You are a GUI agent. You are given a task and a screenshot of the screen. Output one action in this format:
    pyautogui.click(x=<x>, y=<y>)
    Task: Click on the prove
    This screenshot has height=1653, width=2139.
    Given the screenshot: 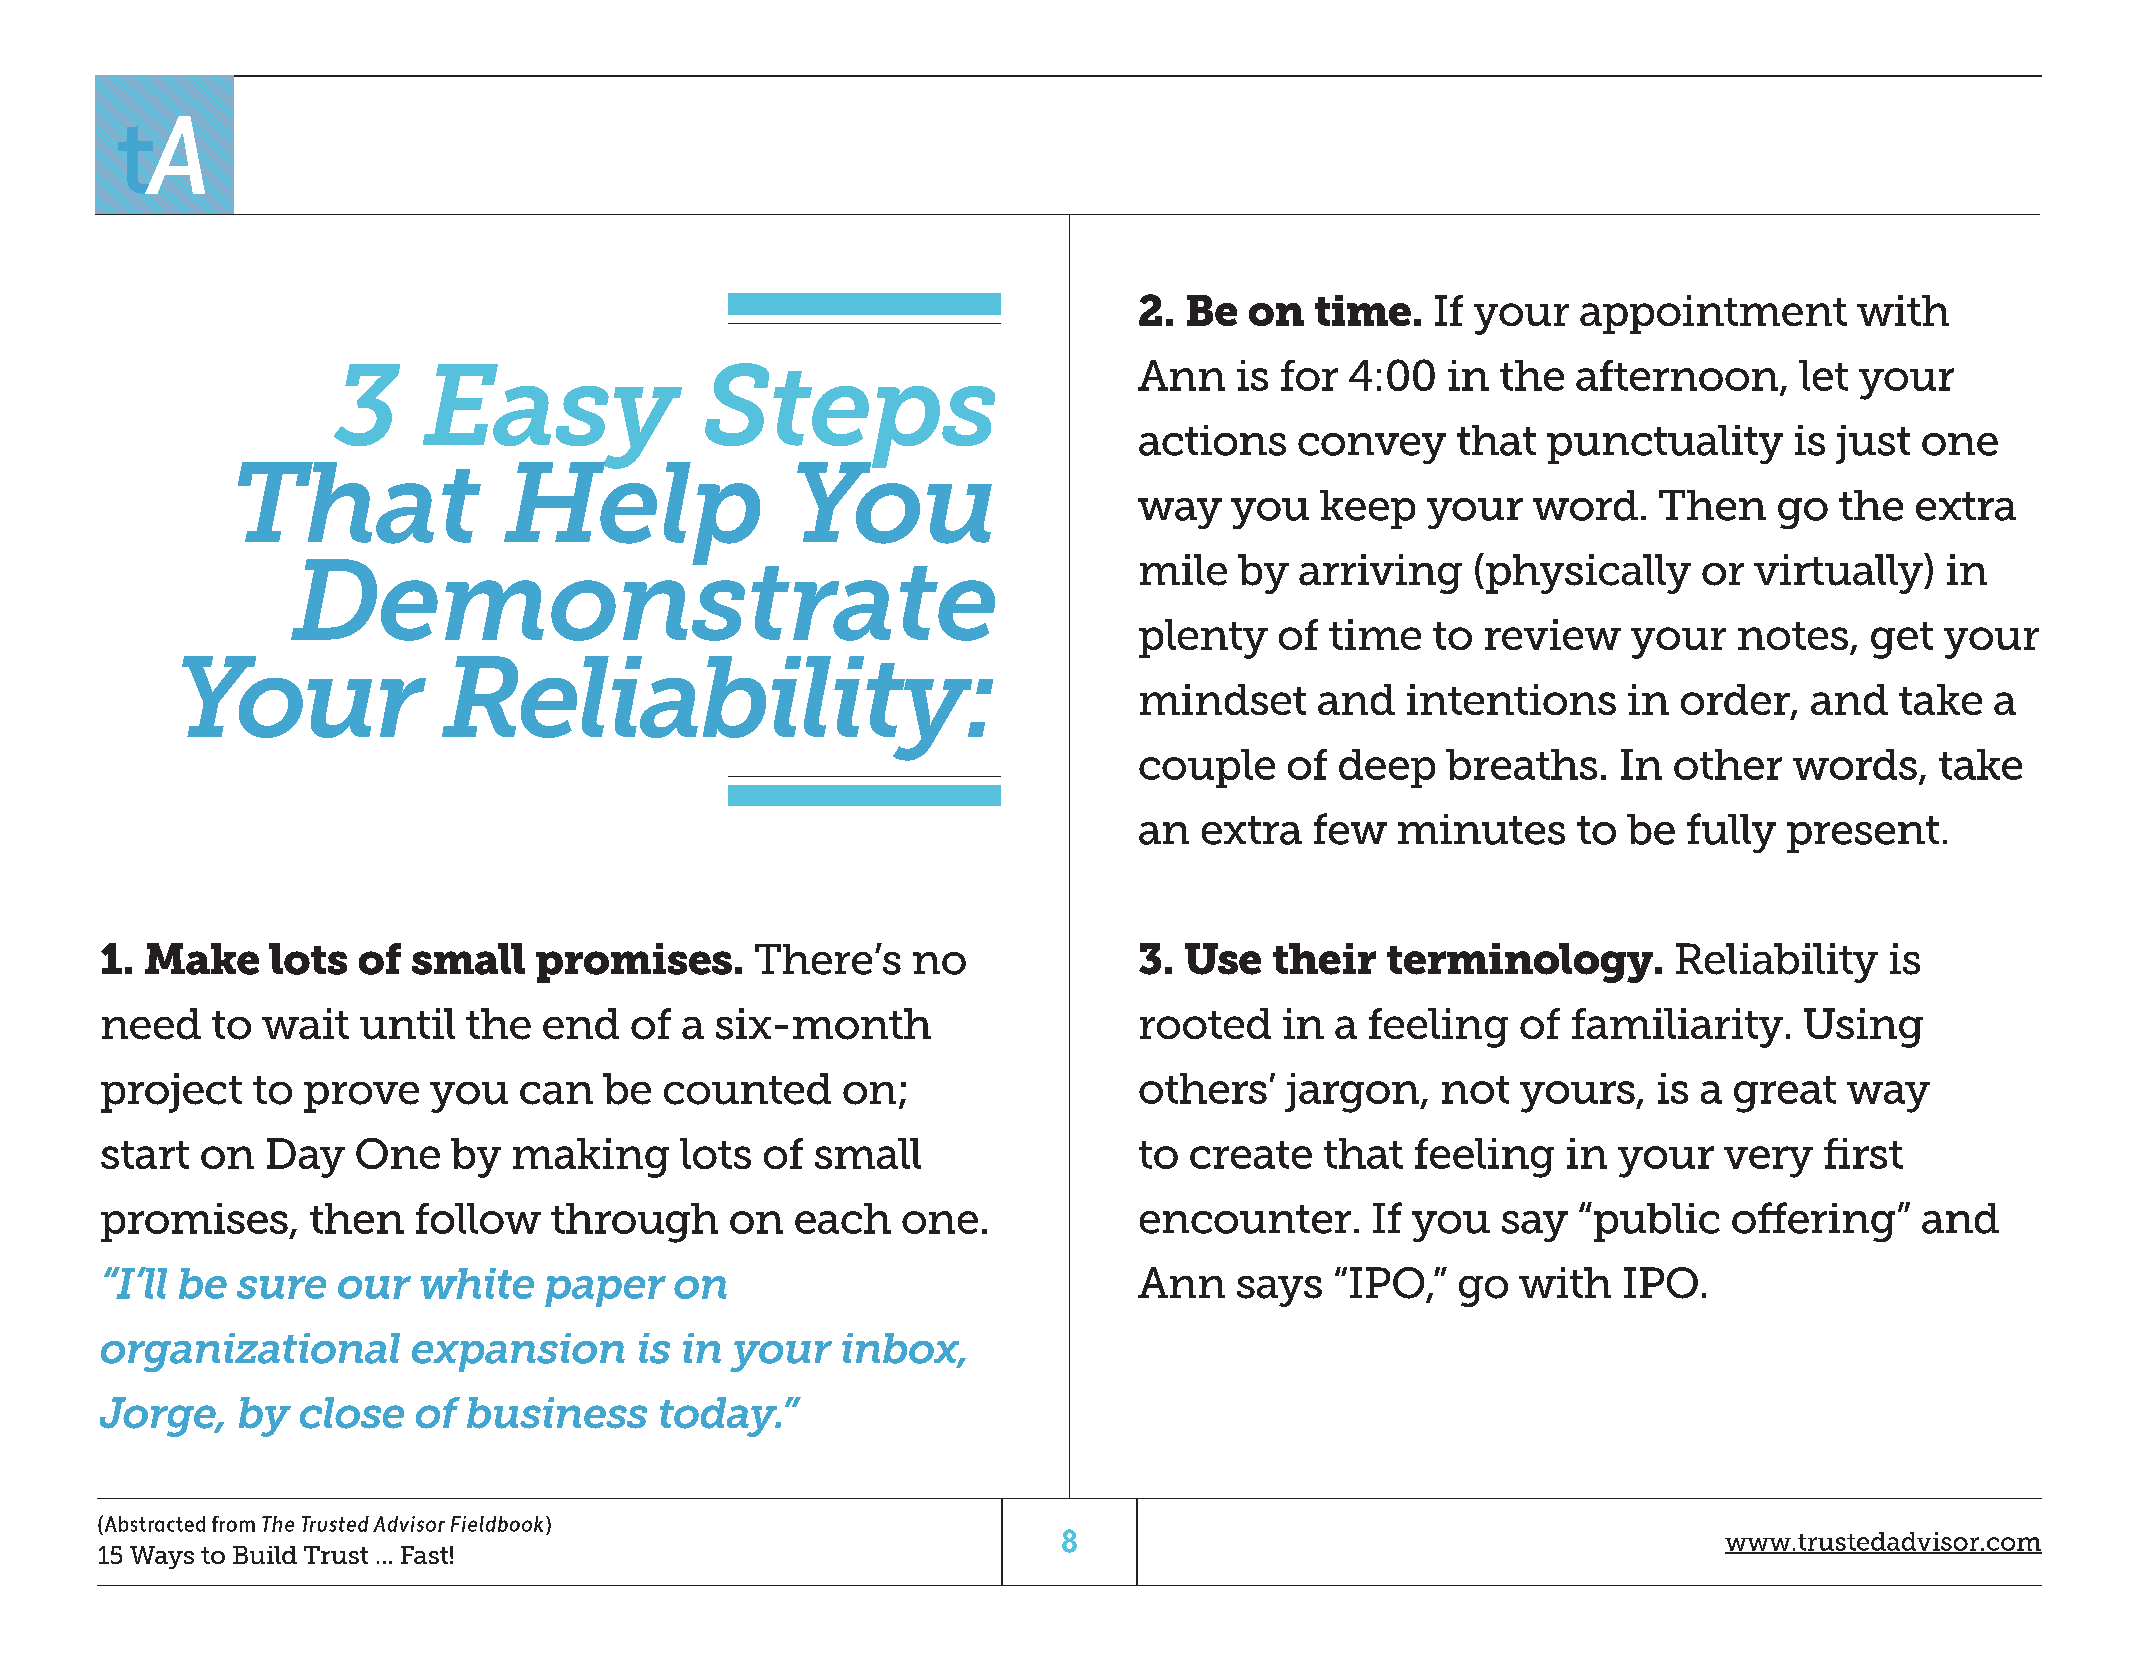 What is the action you would take?
    pyautogui.click(x=361, y=1097)
